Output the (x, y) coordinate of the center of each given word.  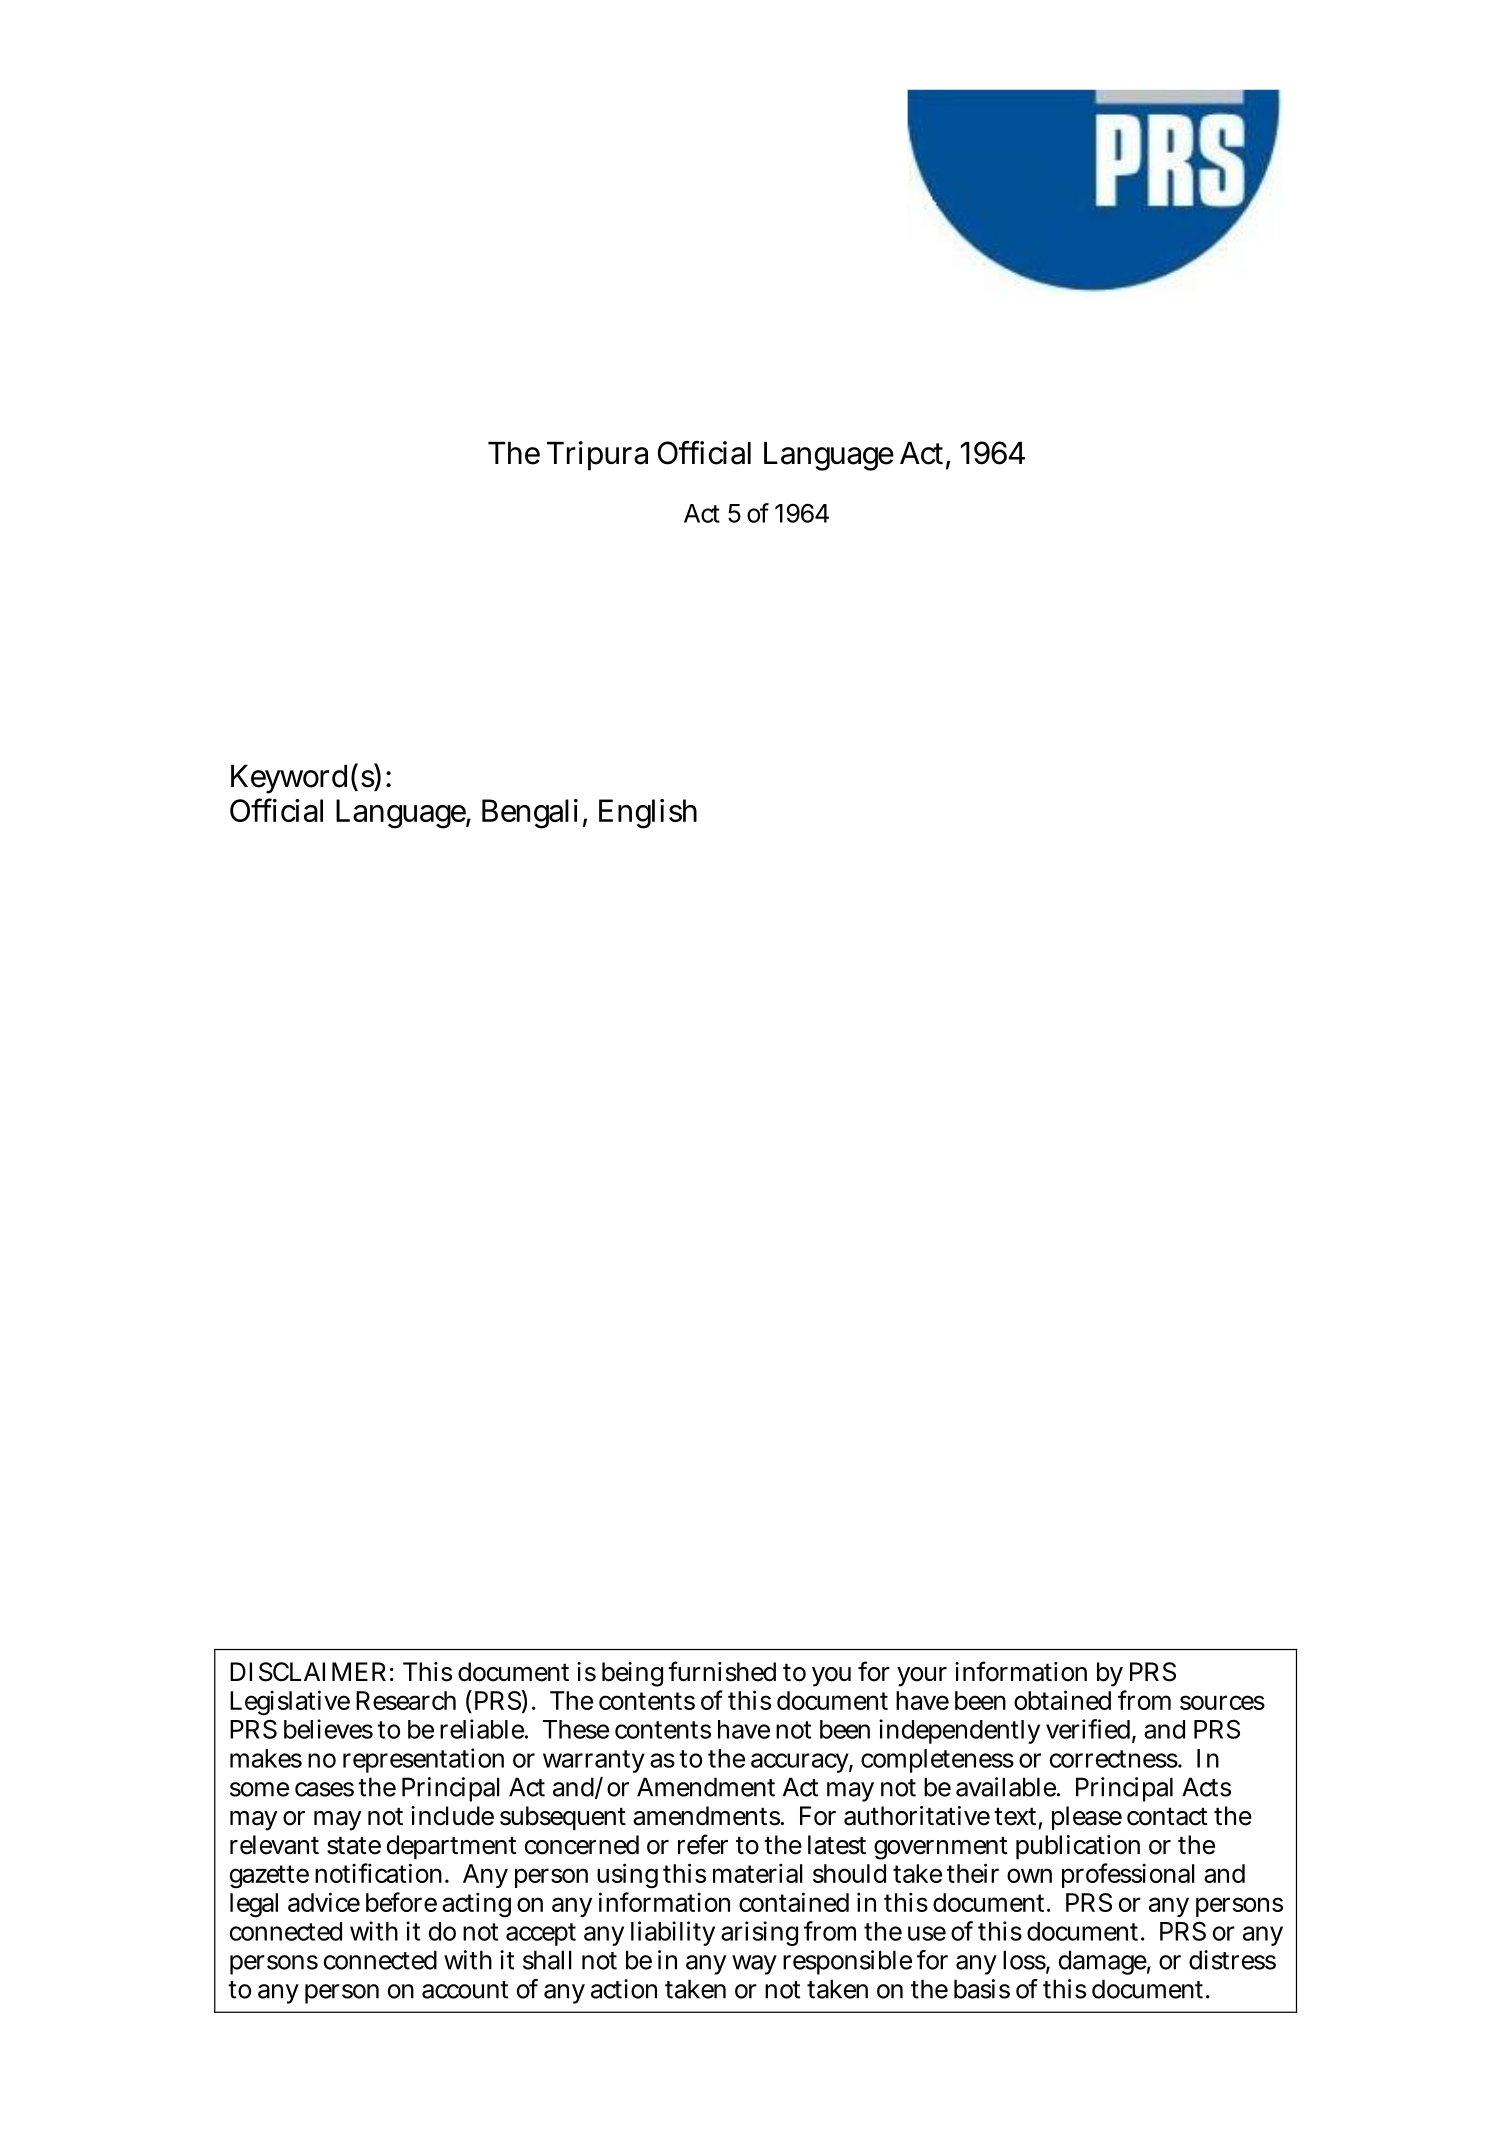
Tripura (597, 456)
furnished (722, 1671)
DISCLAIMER (308, 1672)
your (922, 1677)
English (648, 814)
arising (759, 1933)
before (401, 1902)
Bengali (530, 814)
